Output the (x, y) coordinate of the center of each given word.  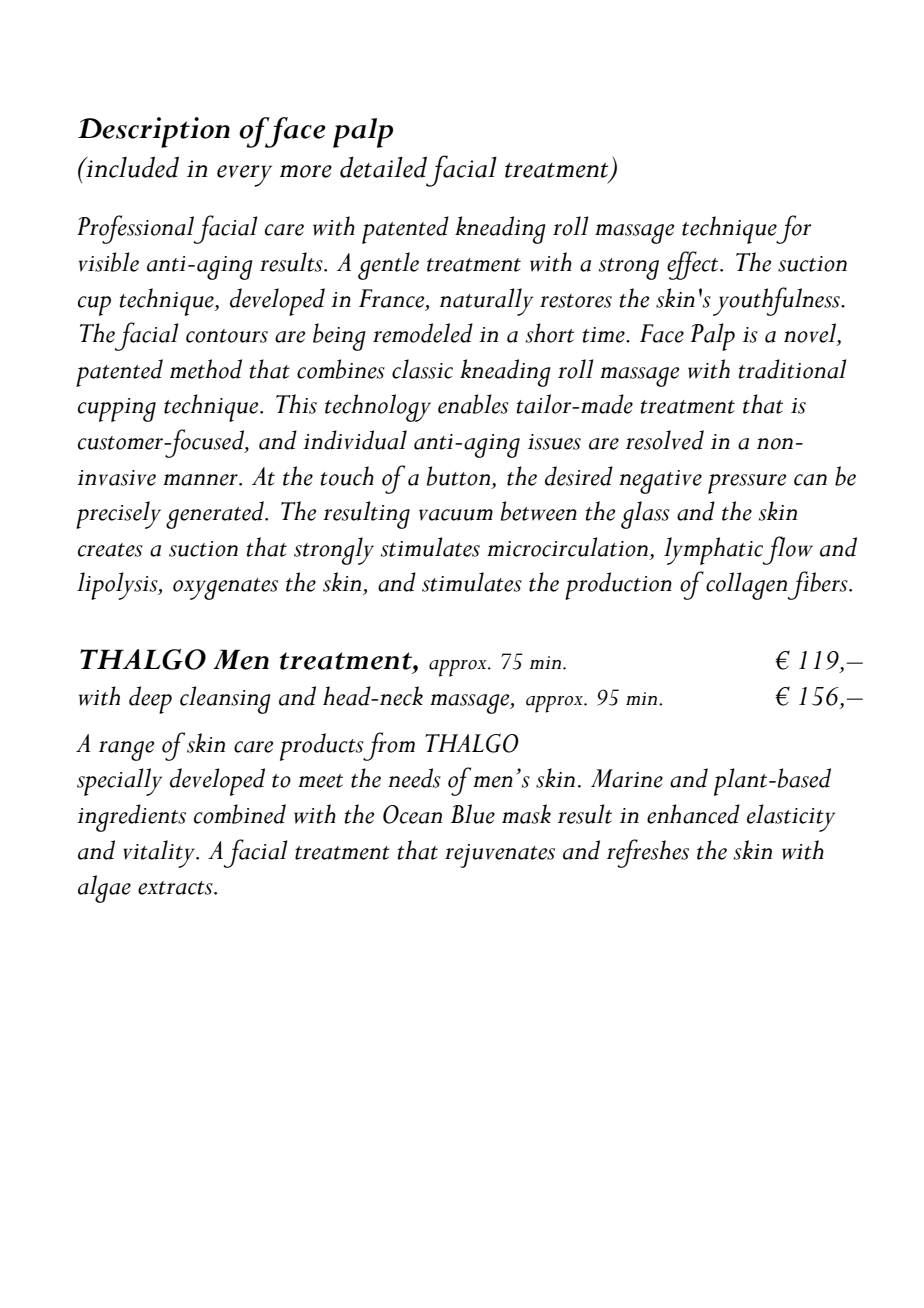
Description (154, 132)
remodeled (423, 333)
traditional (793, 369)
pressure (747, 484)
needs (414, 778)
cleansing (225, 700)
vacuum (456, 515)
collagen (748, 586)
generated (216, 515)
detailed (383, 167)
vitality (160, 854)
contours (227, 336)
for (794, 229)
